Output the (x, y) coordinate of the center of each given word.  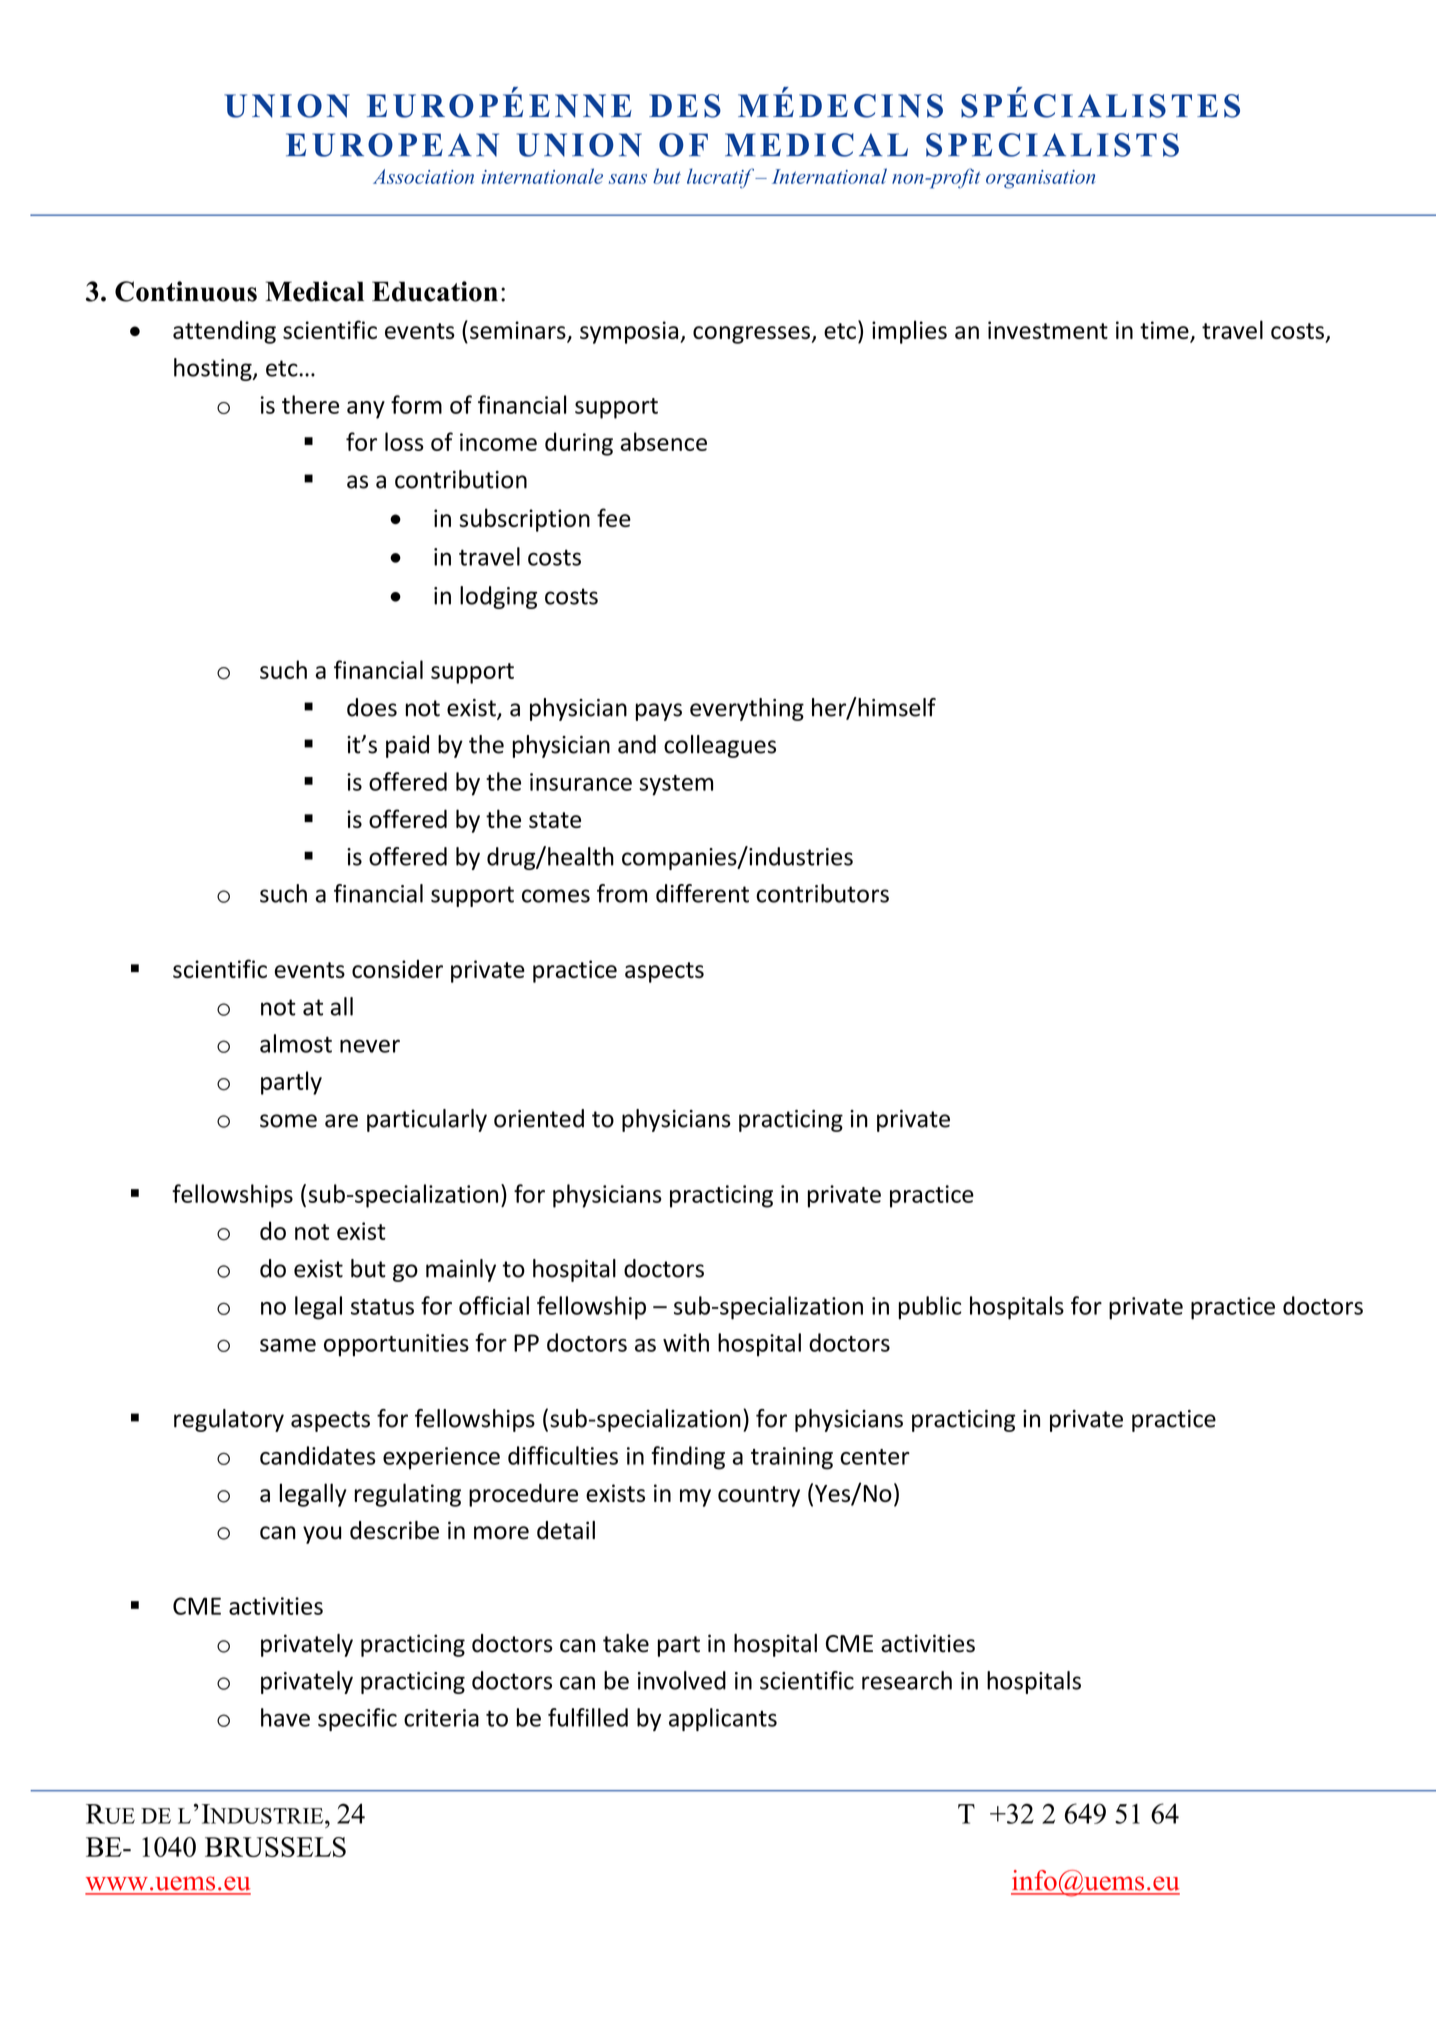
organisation (1040, 179)
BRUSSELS (275, 1847)
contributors (822, 893)
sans (628, 179)
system (676, 785)
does (372, 707)
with (686, 1342)
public (930, 1308)
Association (423, 176)
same (288, 1345)
